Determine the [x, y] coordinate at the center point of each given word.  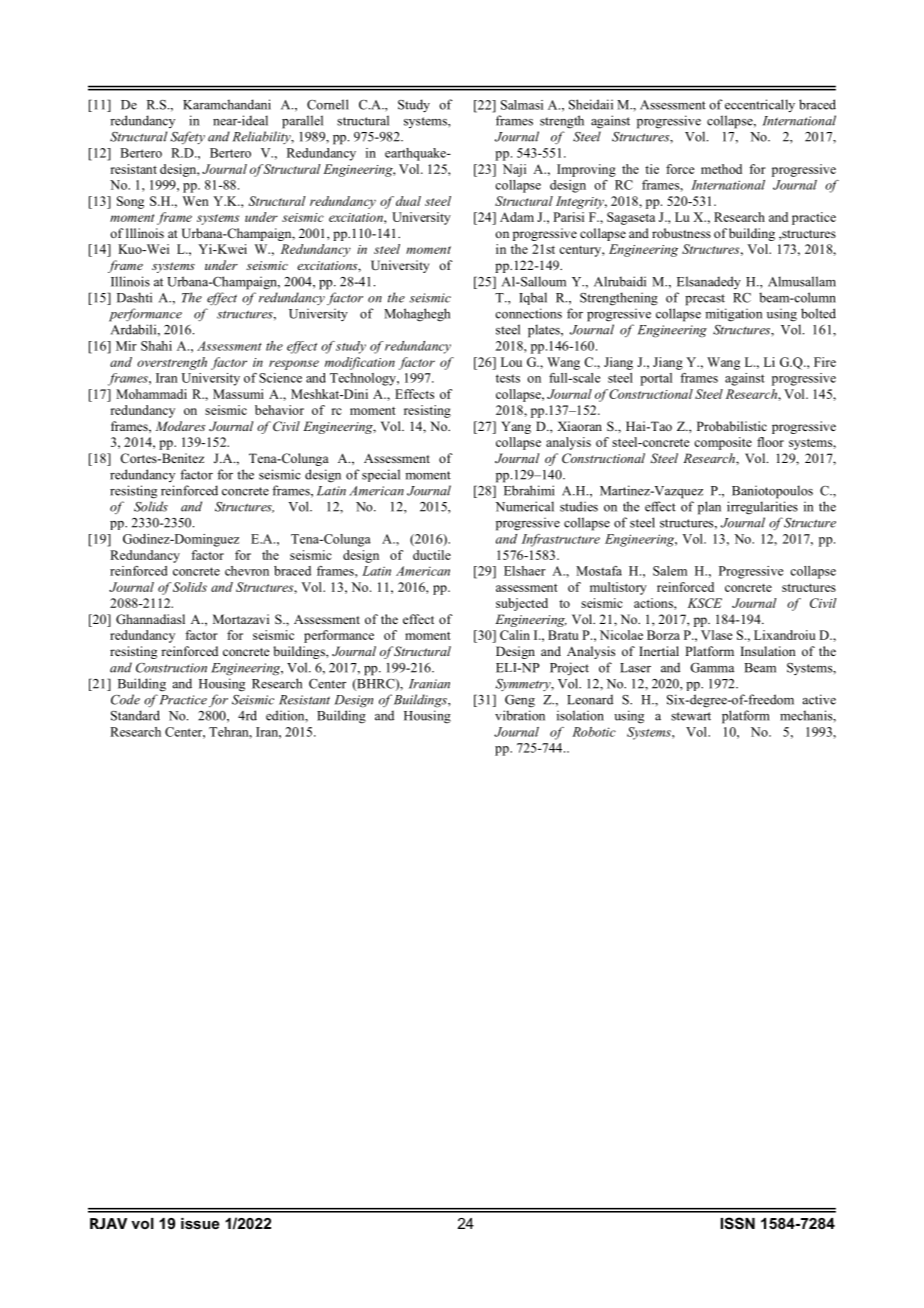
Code [125, 699]
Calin [515, 635]
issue [200, 1223]
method [721, 169]
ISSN [738, 1223]
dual [408, 201]
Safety [187, 137]
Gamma [712, 668]
